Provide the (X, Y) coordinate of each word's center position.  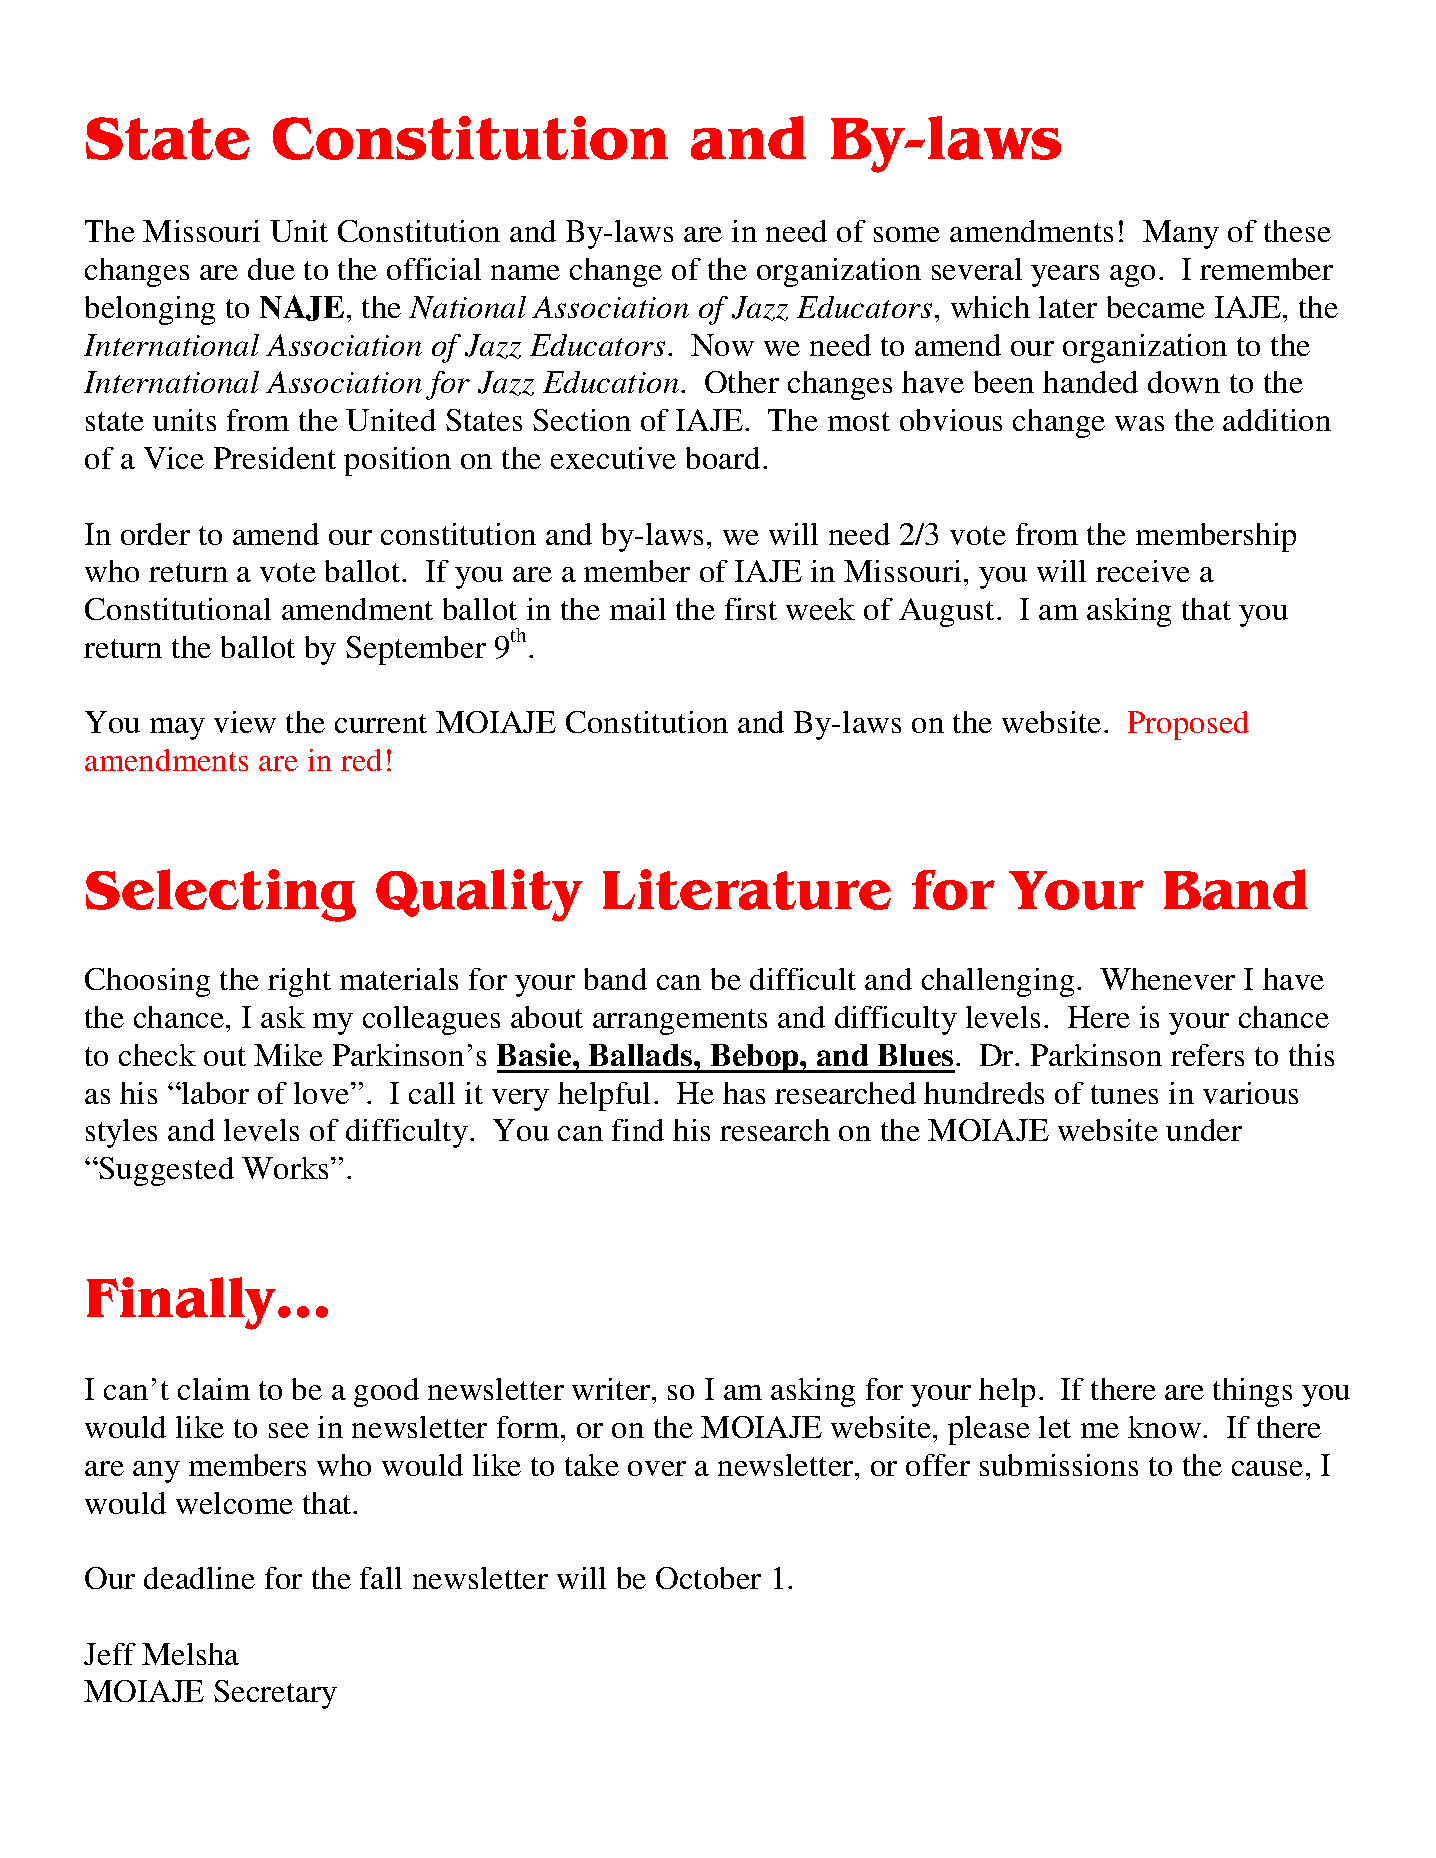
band (615, 979)
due (271, 269)
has (744, 1093)
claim (214, 1389)
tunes (1124, 1094)
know (1164, 1427)
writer (612, 1389)
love (323, 1093)
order (155, 534)
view (245, 722)
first (751, 609)
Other (742, 382)
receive (1143, 571)
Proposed (1188, 725)
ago (1132, 276)
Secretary (275, 1694)
